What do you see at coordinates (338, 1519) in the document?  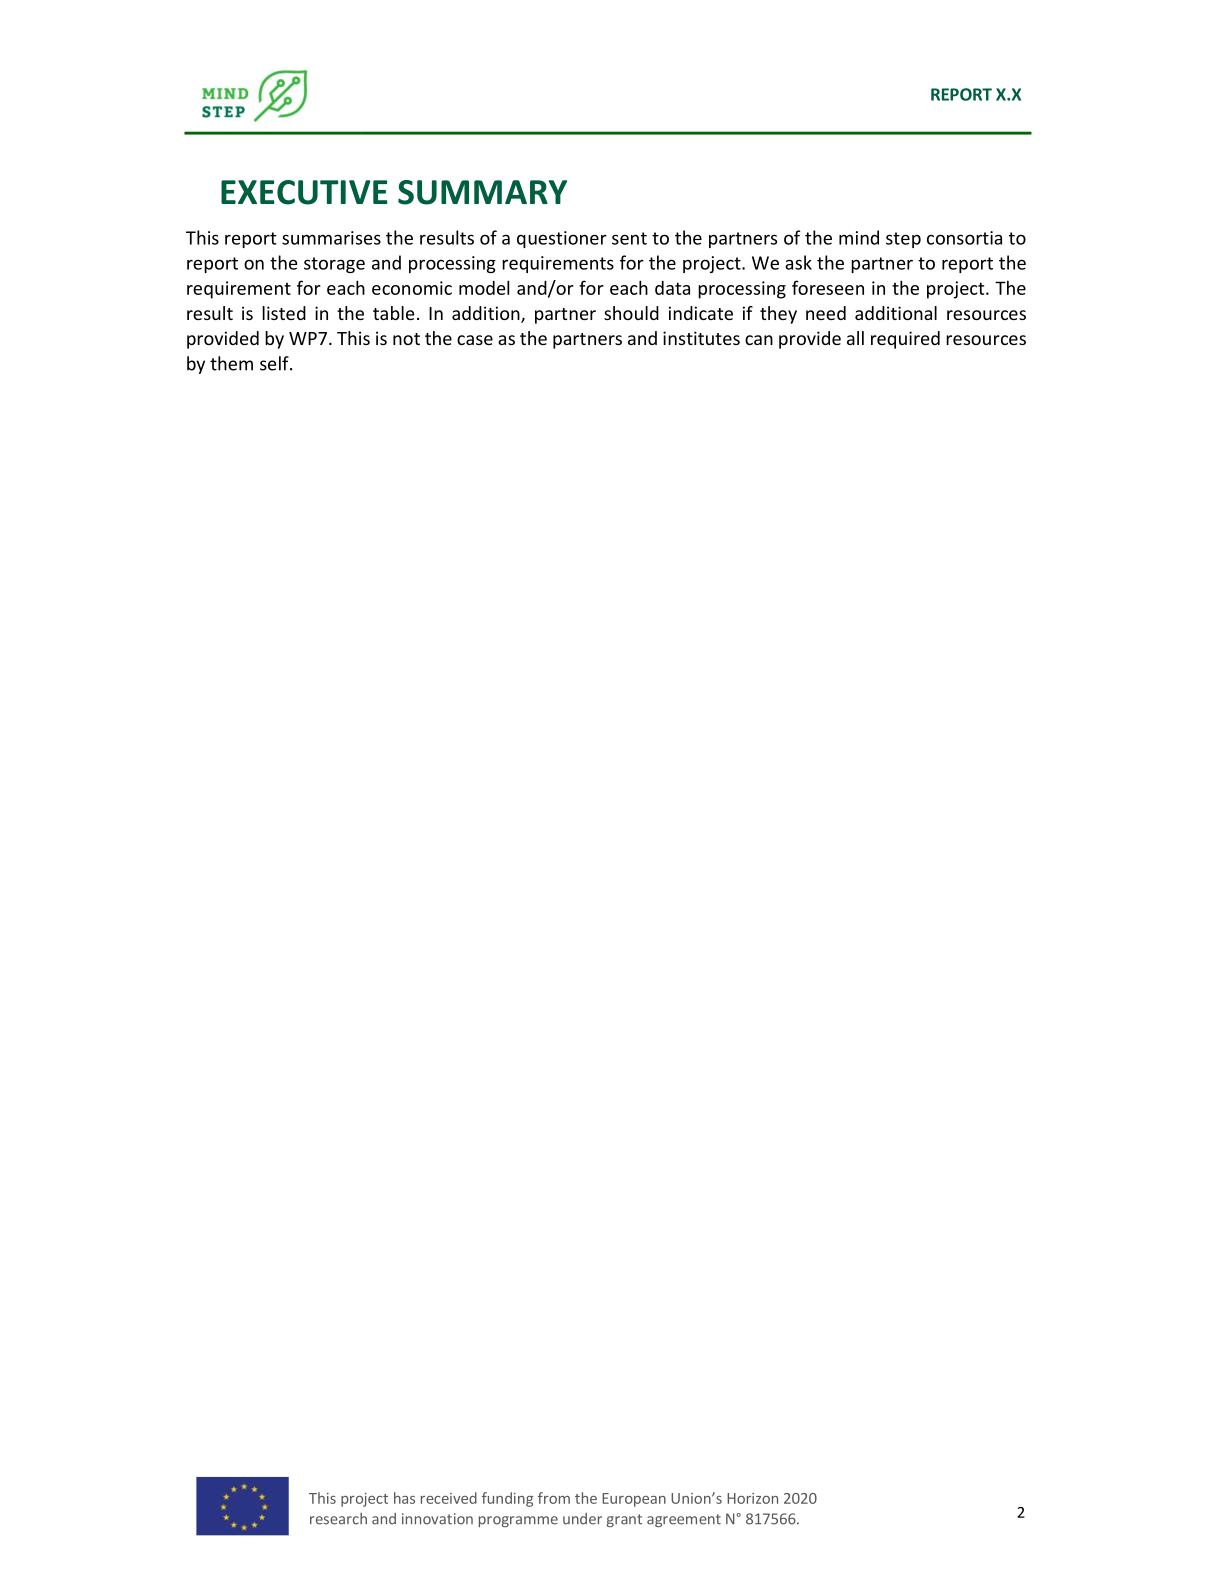 I see `research` at bounding box center [338, 1519].
